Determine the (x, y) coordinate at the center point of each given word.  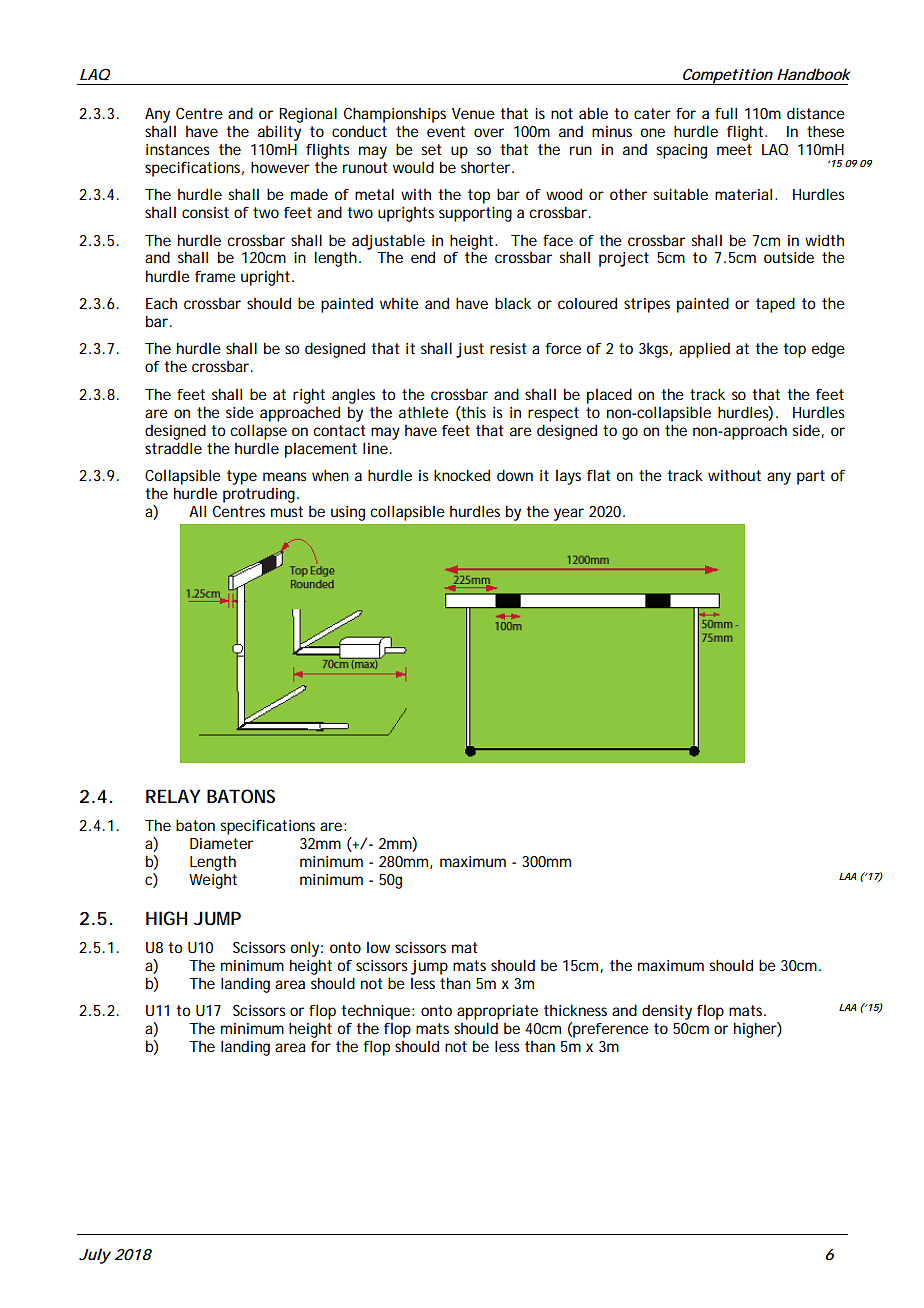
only (305, 949)
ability (279, 133)
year (569, 514)
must (287, 511)
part (811, 477)
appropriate (497, 1012)
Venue (473, 113)
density (667, 1012)
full (726, 113)
